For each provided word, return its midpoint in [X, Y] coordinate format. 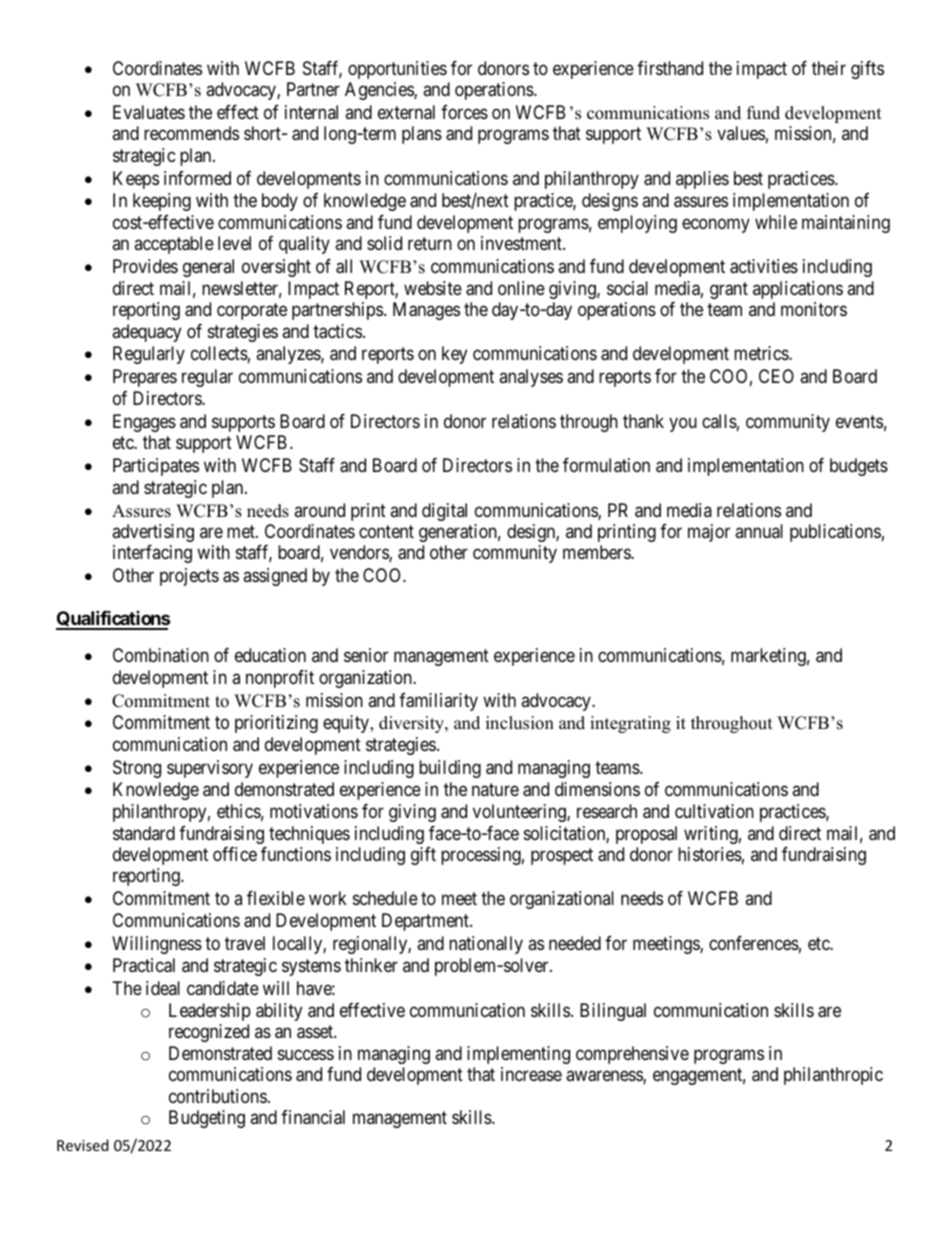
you [683, 424]
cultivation [714, 811]
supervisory [210, 769]
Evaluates [149, 112]
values [741, 133]
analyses [531, 378]
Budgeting [207, 1119]
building [450, 769]
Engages [144, 423]
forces [464, 112]
